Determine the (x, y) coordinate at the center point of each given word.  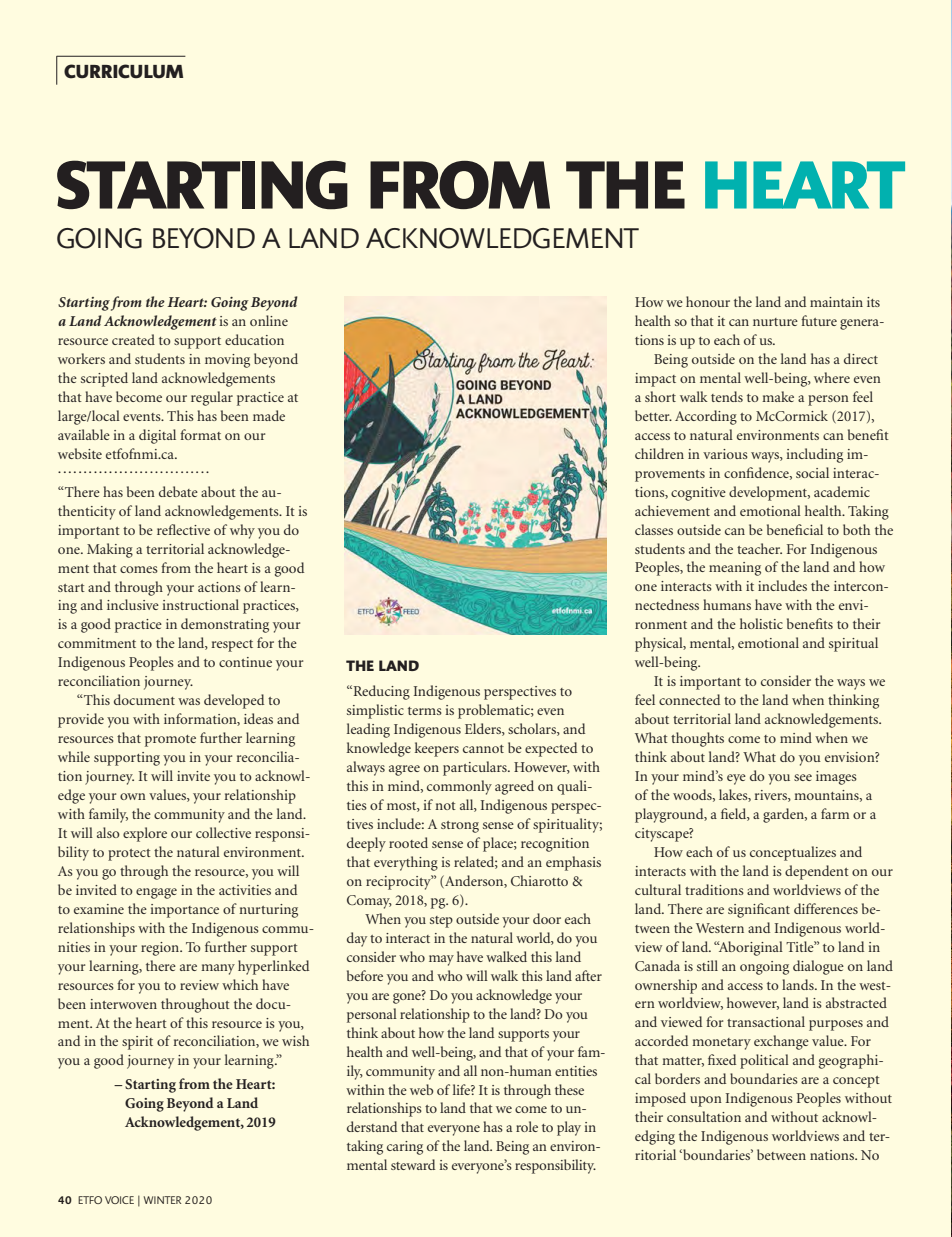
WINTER (162, 1200)
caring (405, 1148)
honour (708, 301)
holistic (761, 623)
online (269, 320)
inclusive (133, 604)
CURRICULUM (123, 71)
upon (706, 1101)
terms (425, 711)
